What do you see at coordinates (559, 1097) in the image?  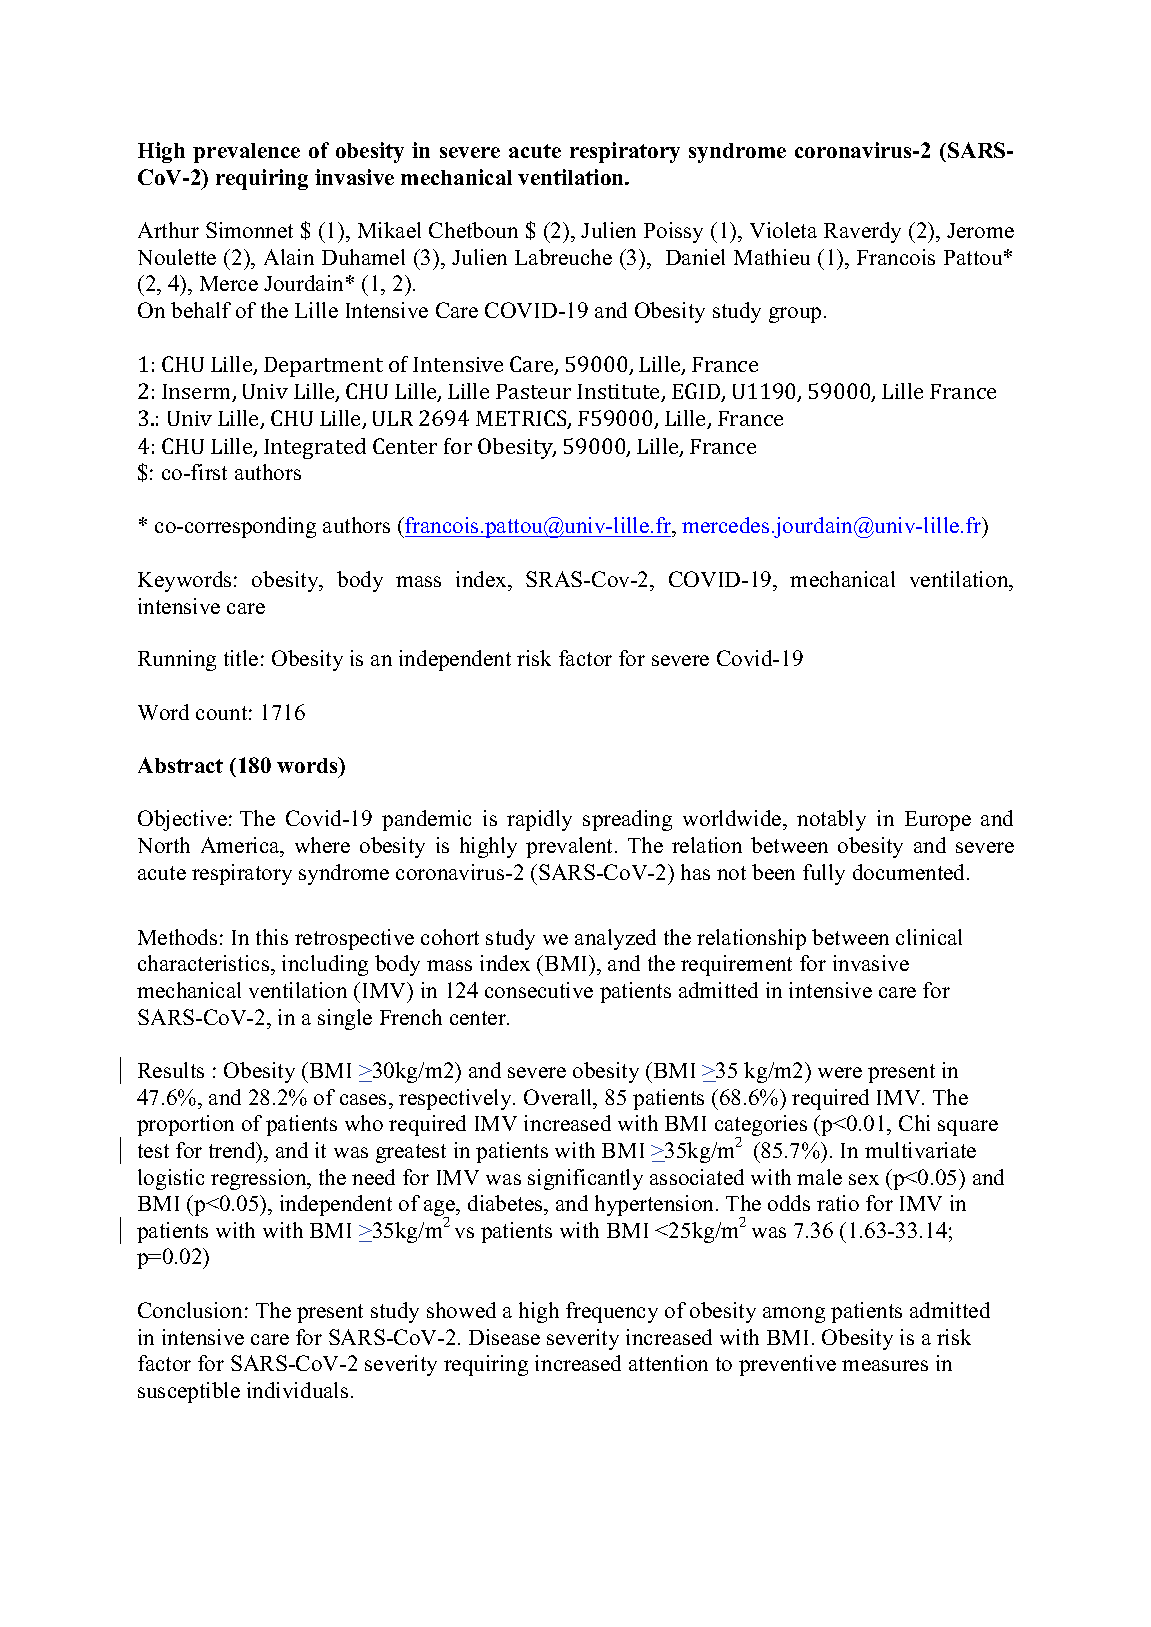 I see `Overall` at bounding box center [559, 1097].
